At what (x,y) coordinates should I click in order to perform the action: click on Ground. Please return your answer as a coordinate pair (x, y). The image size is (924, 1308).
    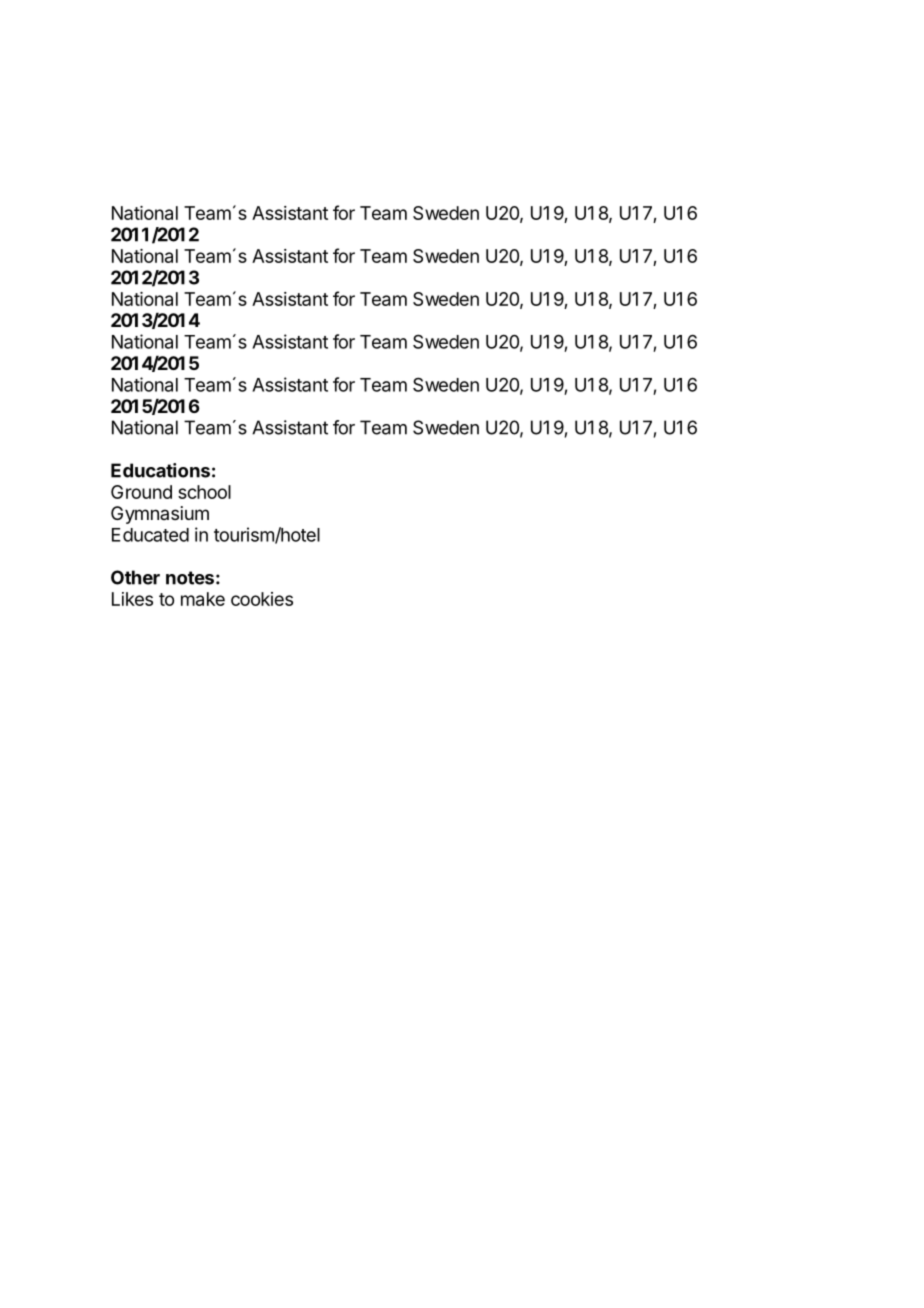
    Looking at the image, I should click on (141, 492).
